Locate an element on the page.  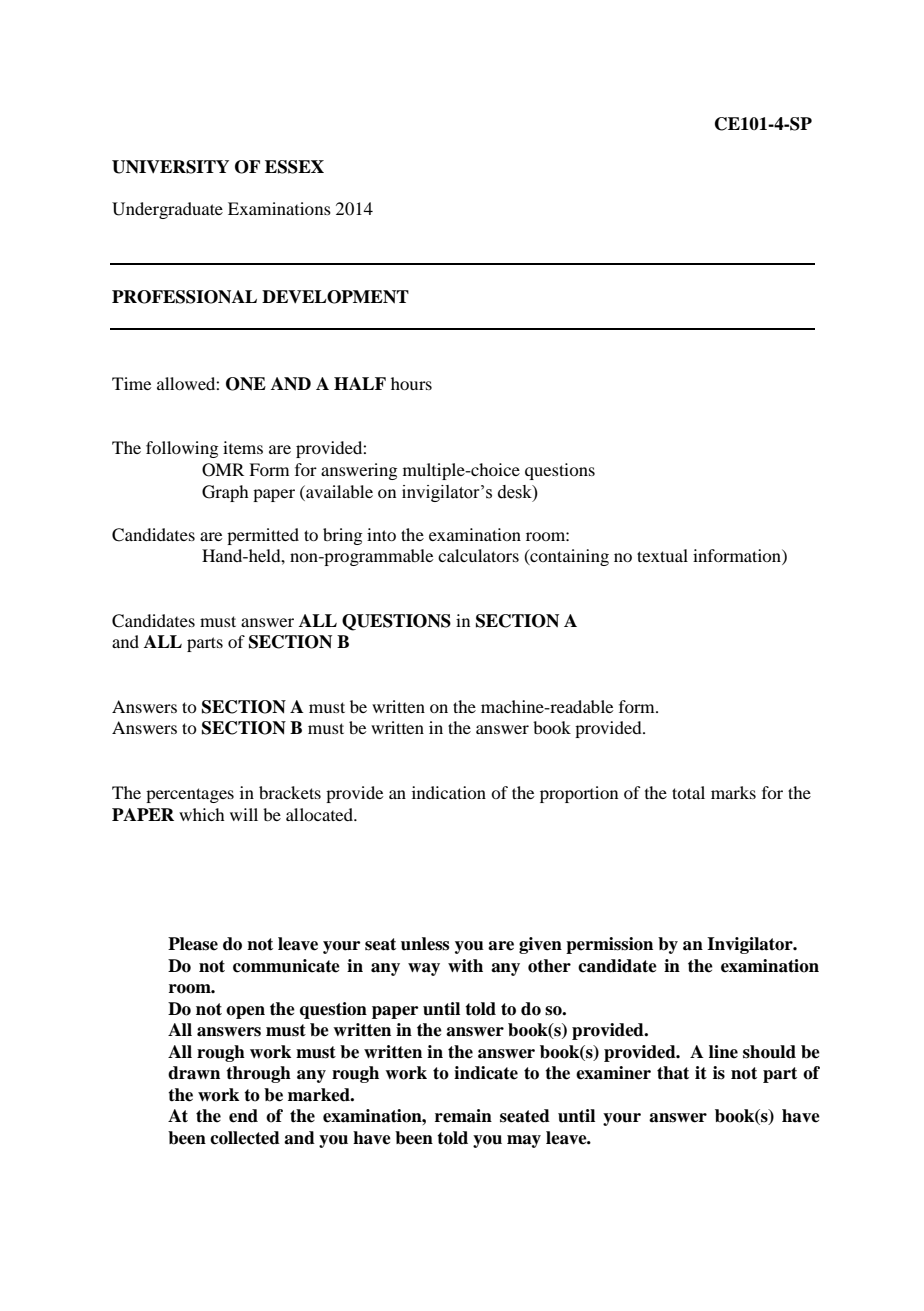
Undergraduate is located at coordinates (167, 210).
